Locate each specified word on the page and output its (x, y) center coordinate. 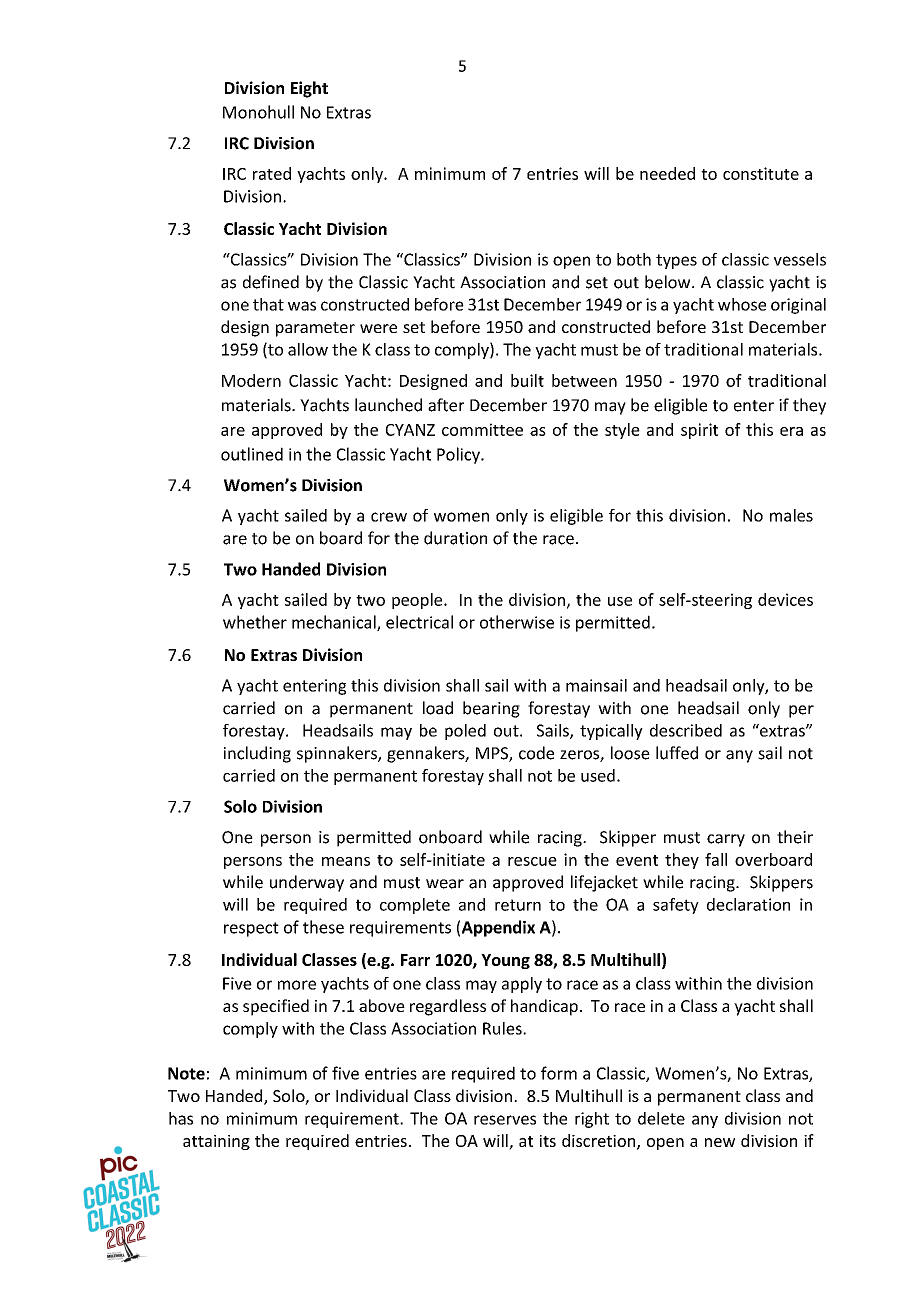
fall (716, 859)
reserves (505, 1120)
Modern (251, 380)
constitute (761, 173)
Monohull (258, 112)
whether (255, 622)
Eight (309, 89)
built (527, 380)
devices (785, 599)
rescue (532, 861)
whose (742, 304)
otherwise (517, 622)
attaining (216, 1142)
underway (307, 883)
